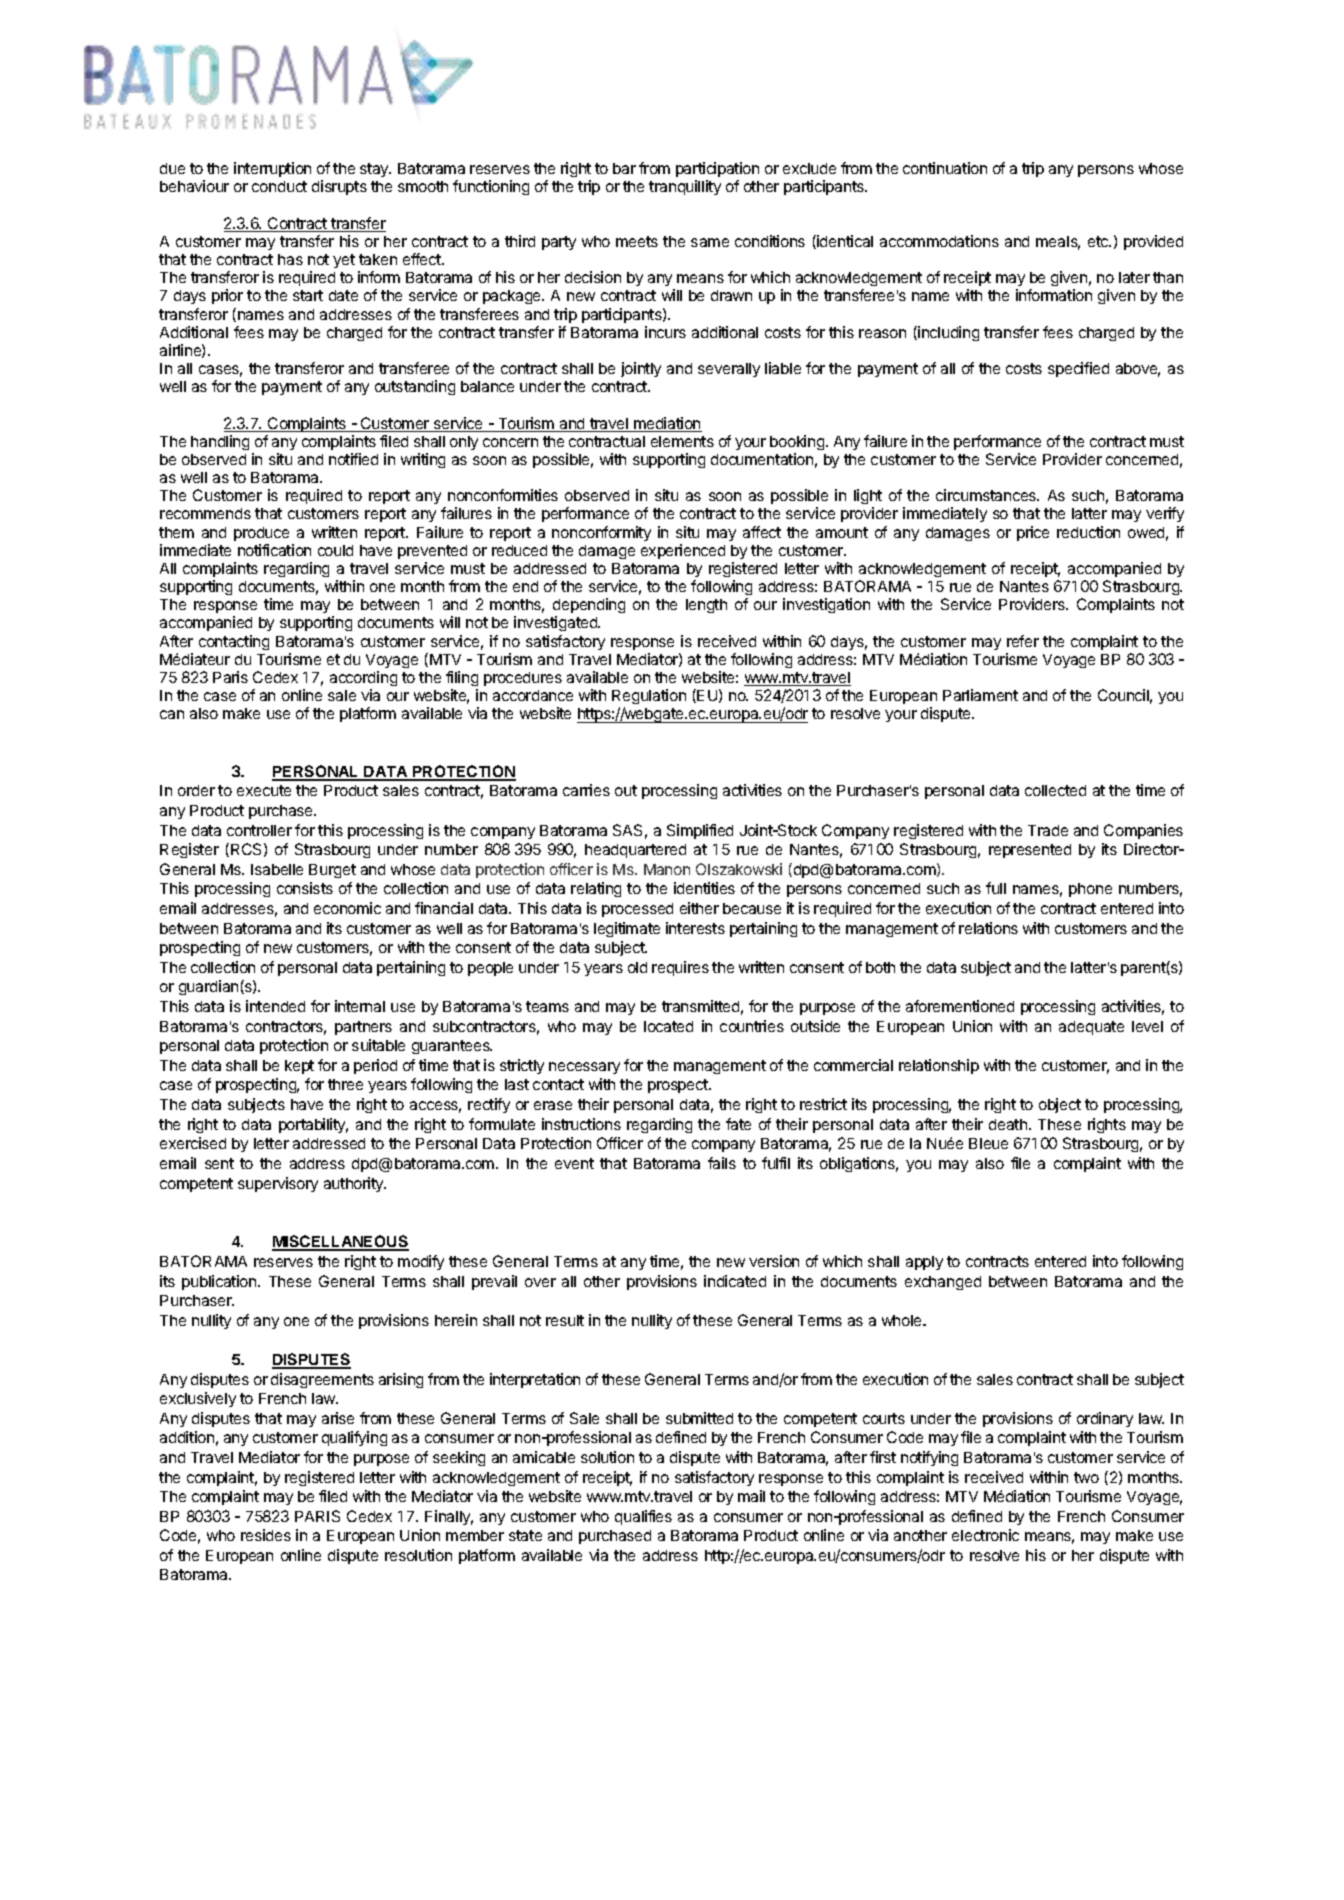 This screenshot has height=1900, width=1344. I want to click on conduct, so click(279, 186).
